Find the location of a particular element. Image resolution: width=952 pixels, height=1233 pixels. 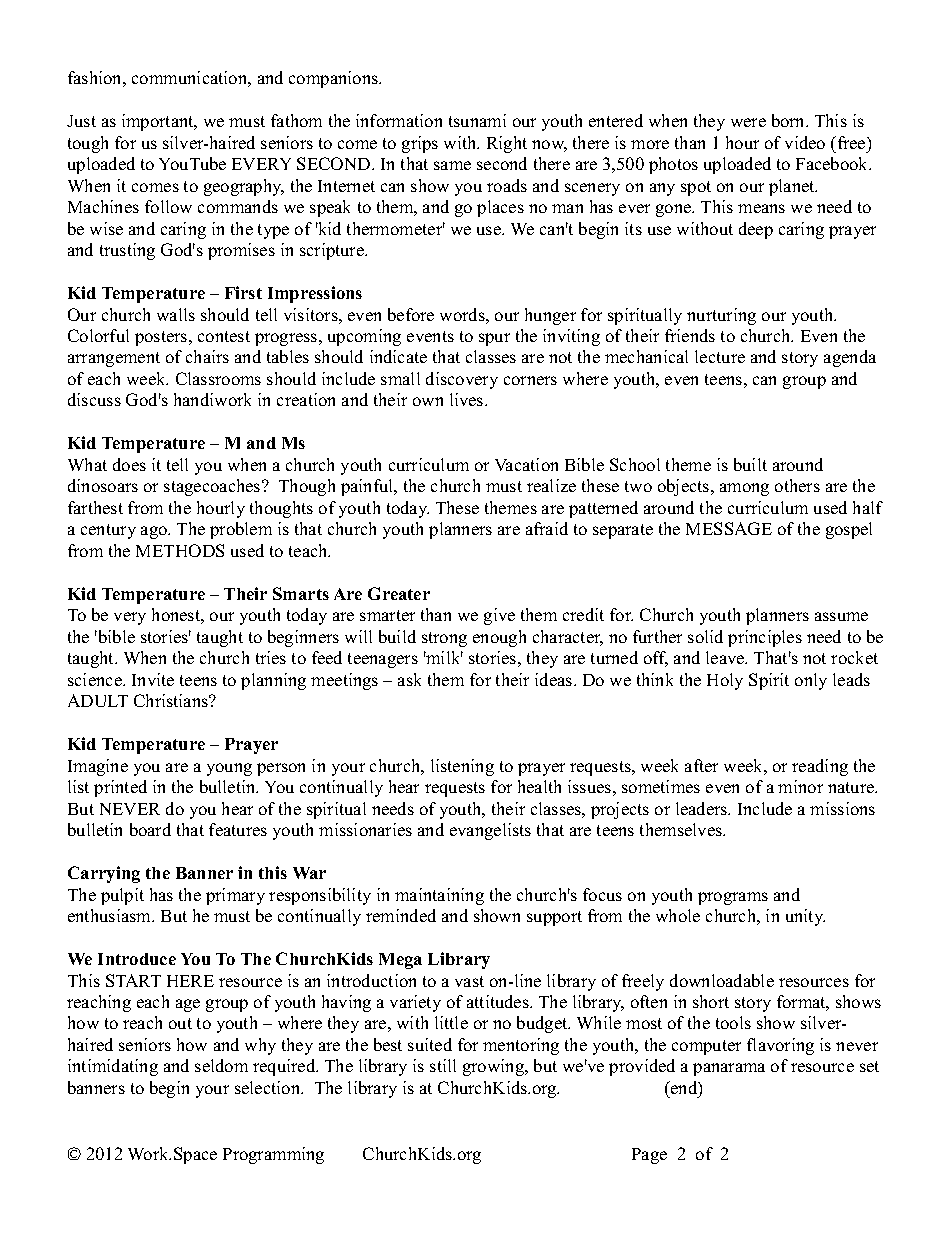

tsunami is located at coordinates (477, 120).
